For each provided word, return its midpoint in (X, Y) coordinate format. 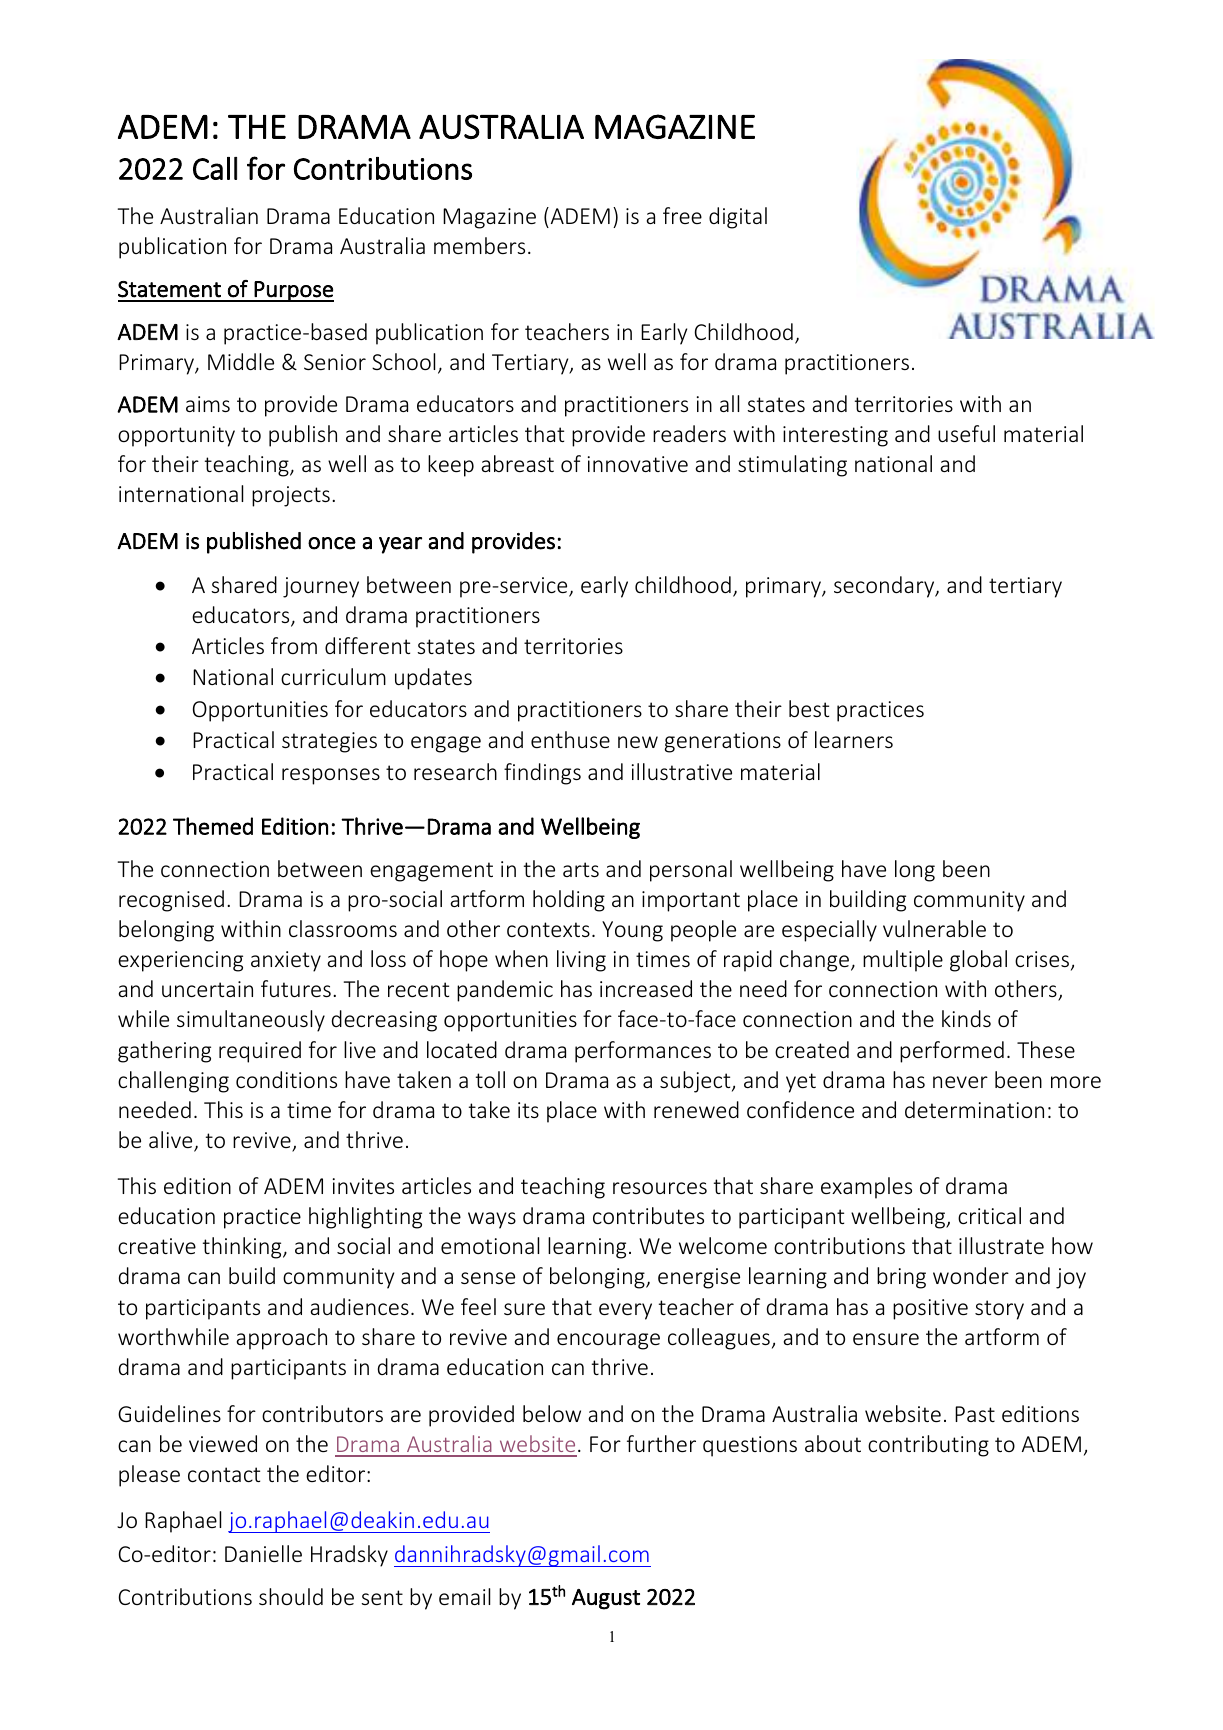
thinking (243, 1248)
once (332, 543)
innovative (638, 464)
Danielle (263, 1553)
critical (989, 1215)
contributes (648, 1215)
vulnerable (934, 928)
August (606, 1599)
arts (581, 869)
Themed (213, 826)
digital (738, 218)
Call (215, 168)
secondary (885, 587)
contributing (928, 1446)
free (682, 215)
